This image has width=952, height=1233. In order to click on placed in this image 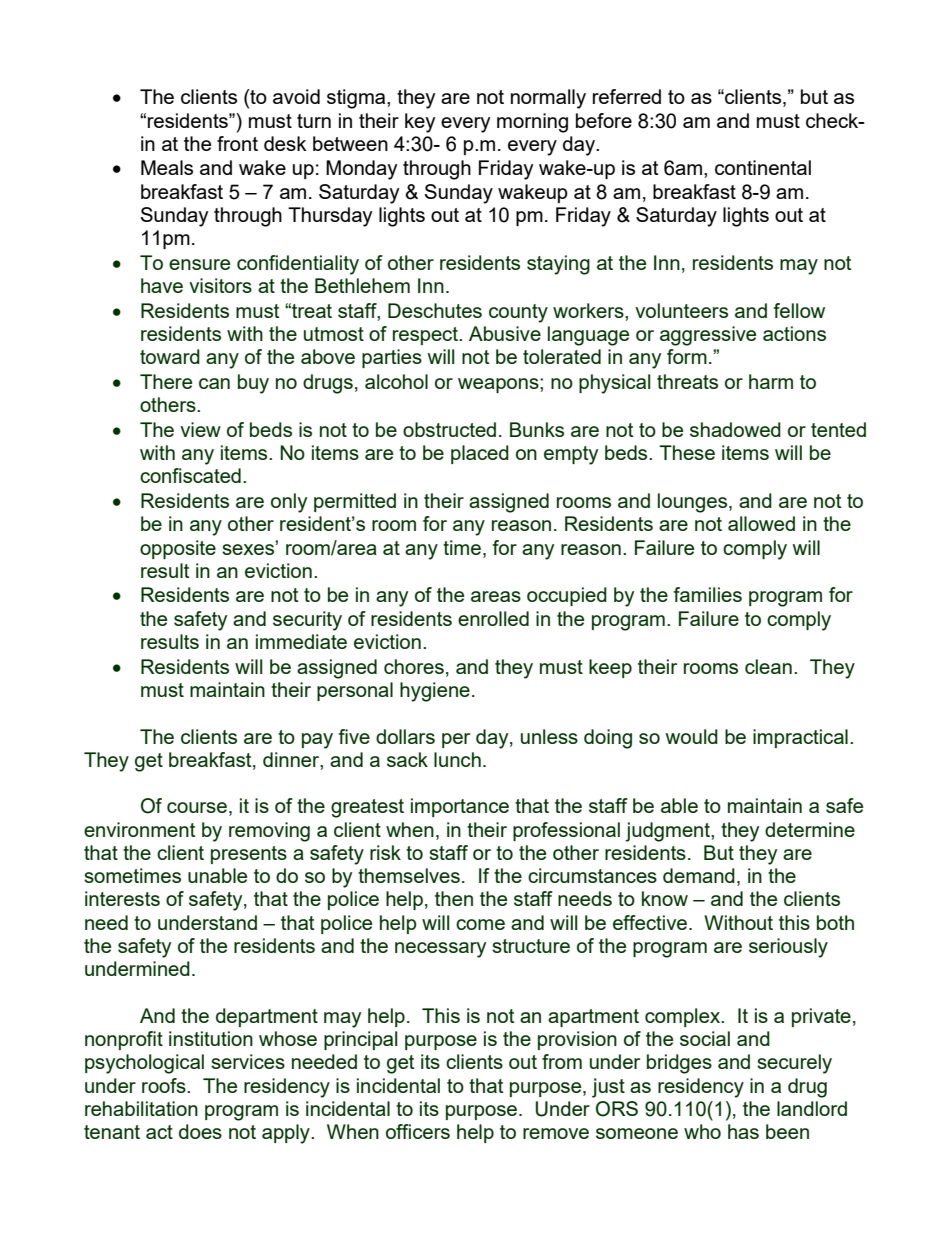, I will do `click(480, 454)`.
